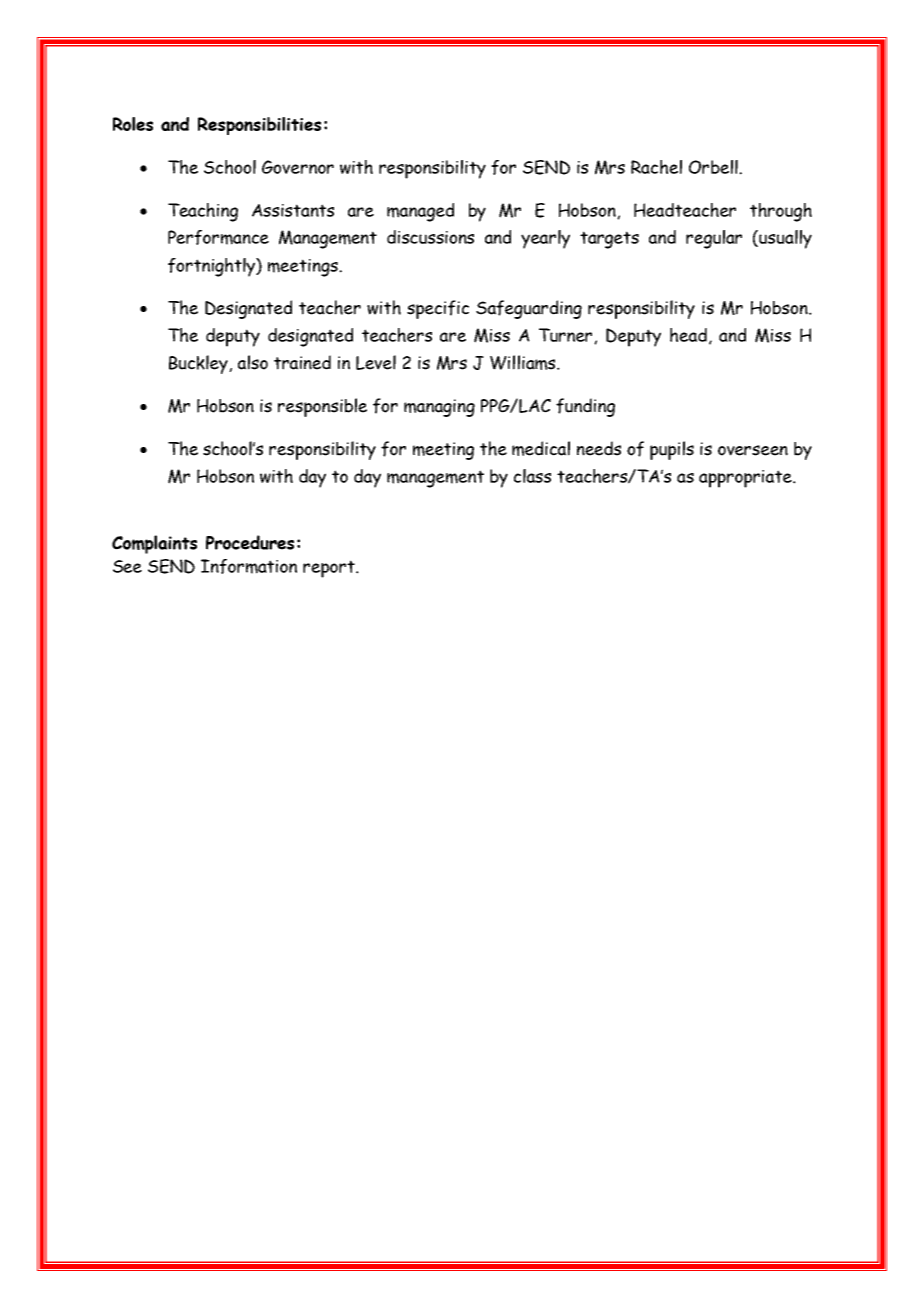  I want to click on Responsibilities, so click(259, 126).
